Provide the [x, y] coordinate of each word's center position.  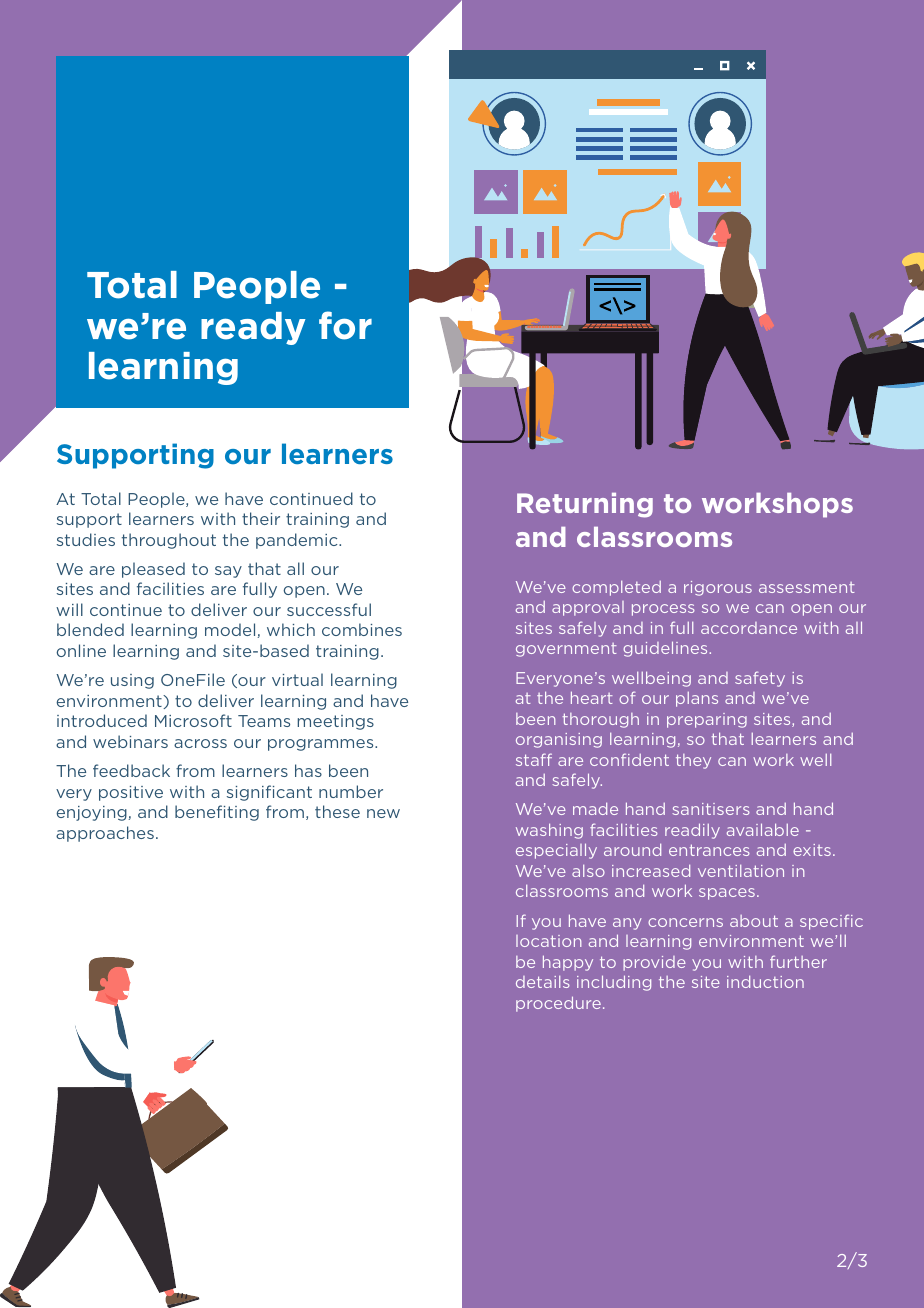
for [345, 325]
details [543, 982]
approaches [105, 834]
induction [765, 981]
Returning [585, 505]
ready [253, 328]
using [132, 681]
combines [362, 629]
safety [760, 679]
